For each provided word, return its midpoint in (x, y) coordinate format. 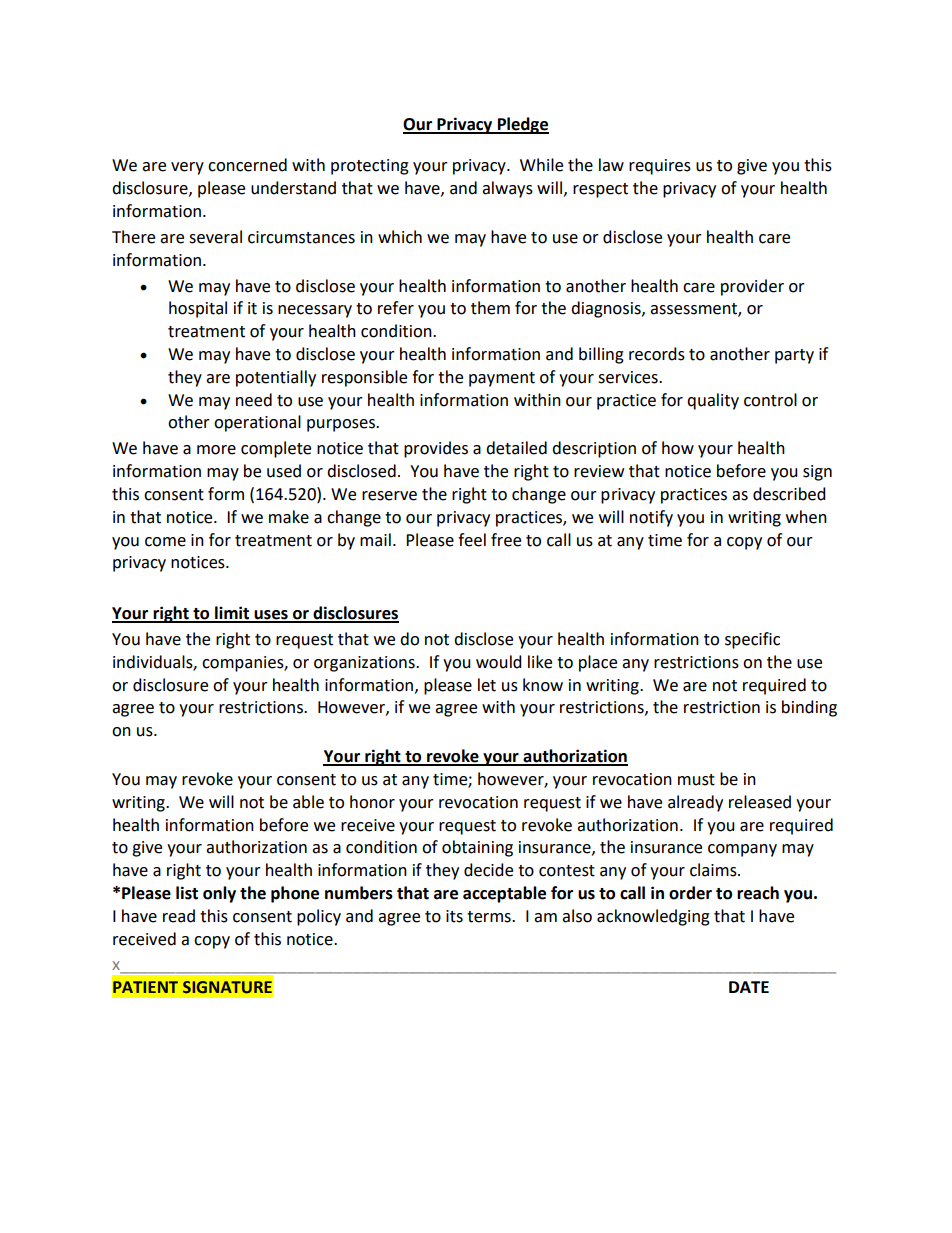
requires (660, 167)
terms (490, 917)
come (165, 542)
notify (651, 518)
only (219, 894)
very (187, 168)
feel (472, 540)
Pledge (522, 125)
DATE (749, 987)
